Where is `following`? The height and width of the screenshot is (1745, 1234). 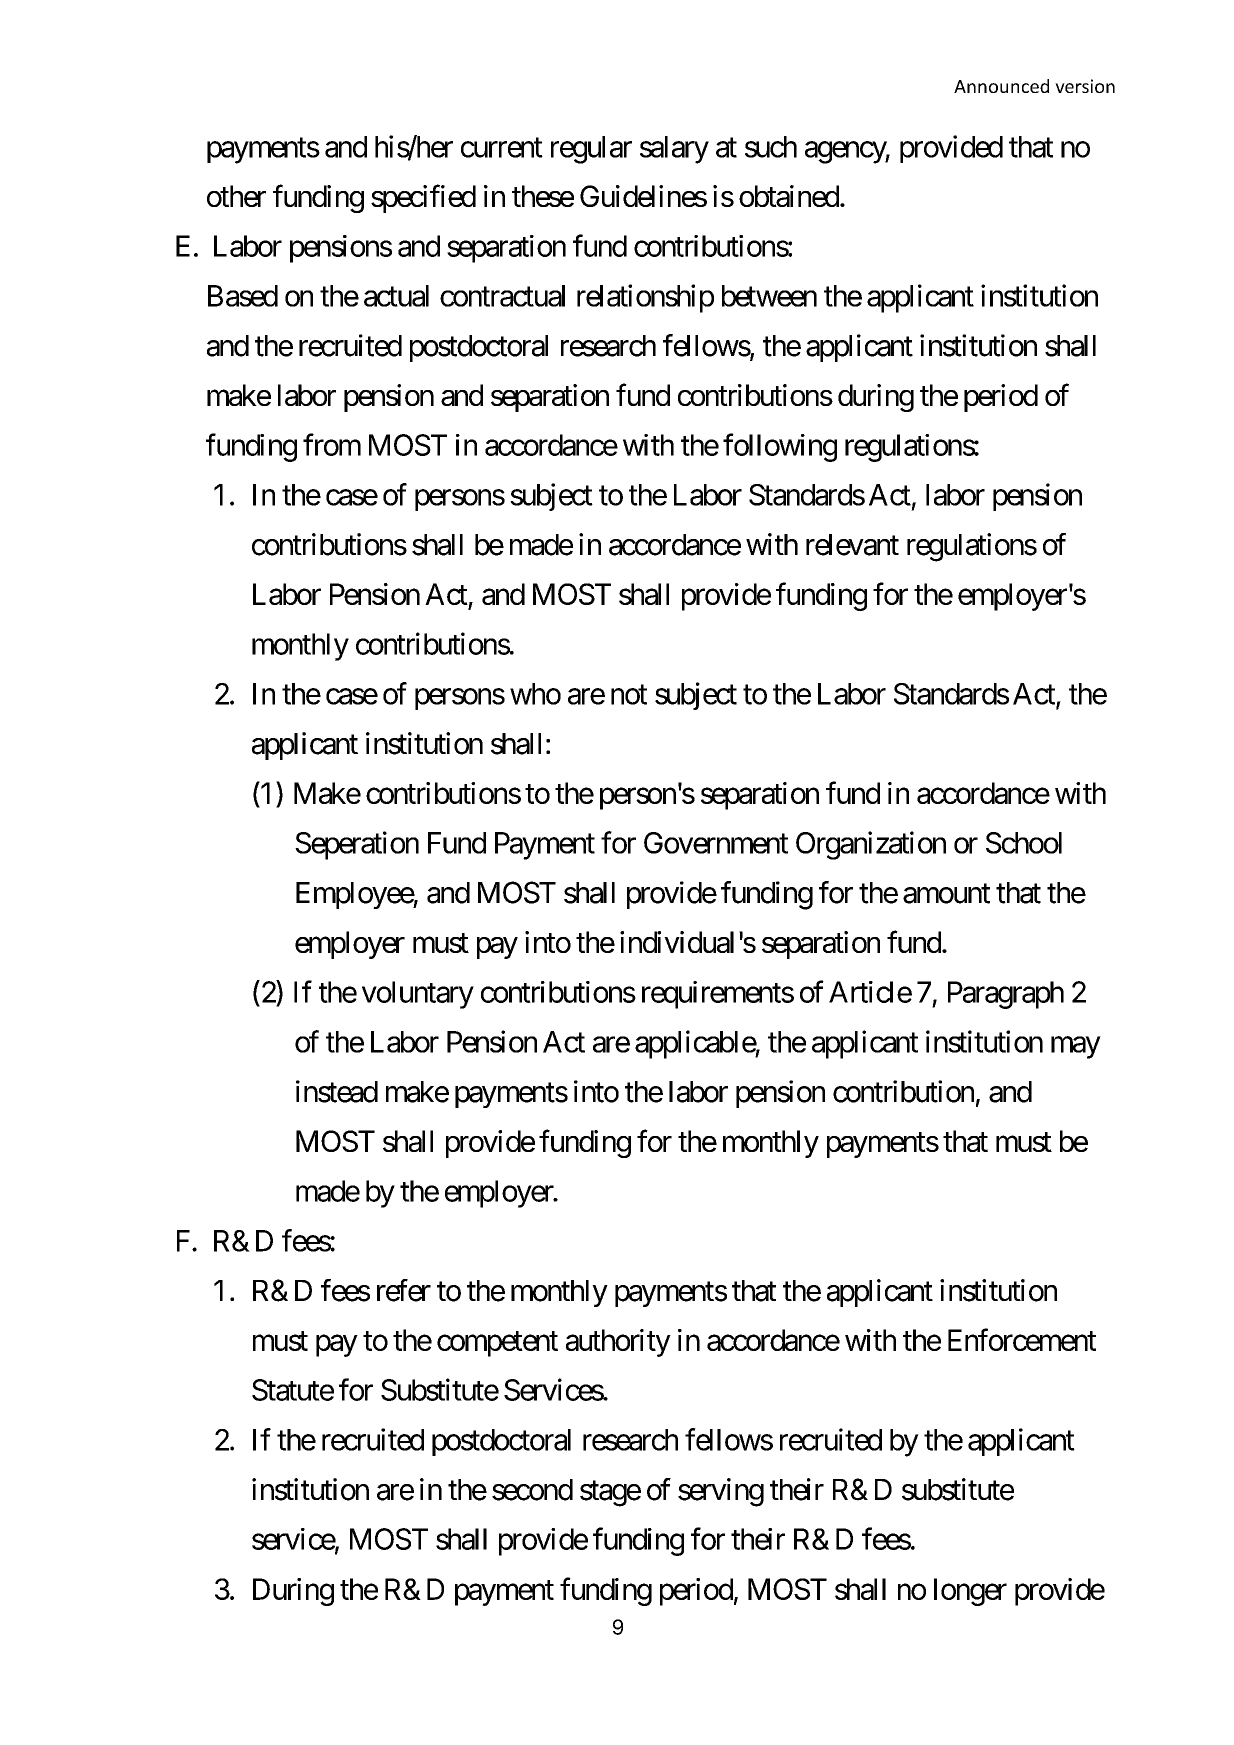
following is located at coordinates (780, 447).
